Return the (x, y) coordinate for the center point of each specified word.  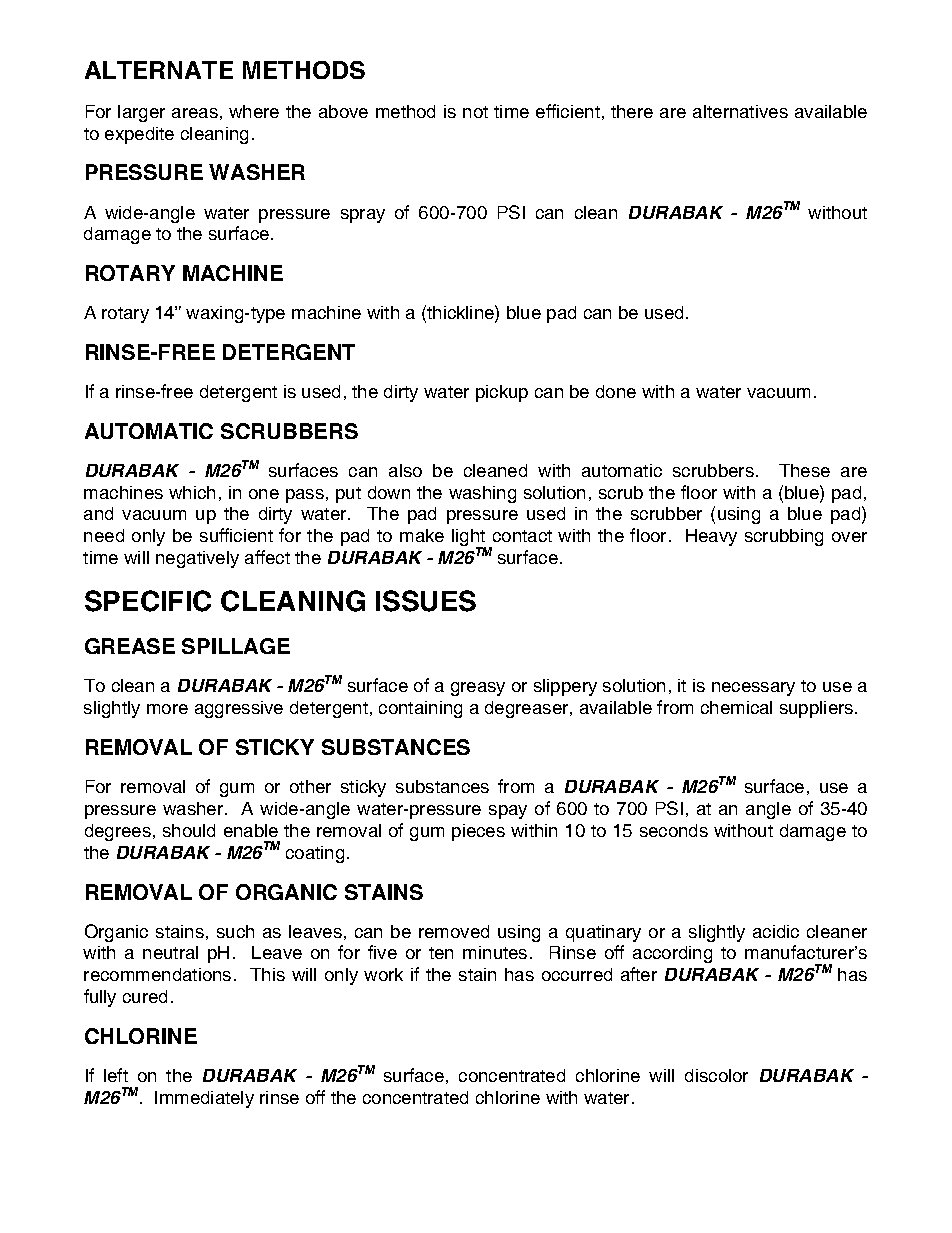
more (167, 709)
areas (195, 113)
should (189, 830)
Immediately (204, 1099)
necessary (753, 689)
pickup (502, 393)
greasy (478, 689)
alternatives (740, 111)
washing (482, 494)
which (192, 492)
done (616, 391)
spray (363, 216)
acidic (776, 931)
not (475, 112)
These (804, 470)
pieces (478, 832)
